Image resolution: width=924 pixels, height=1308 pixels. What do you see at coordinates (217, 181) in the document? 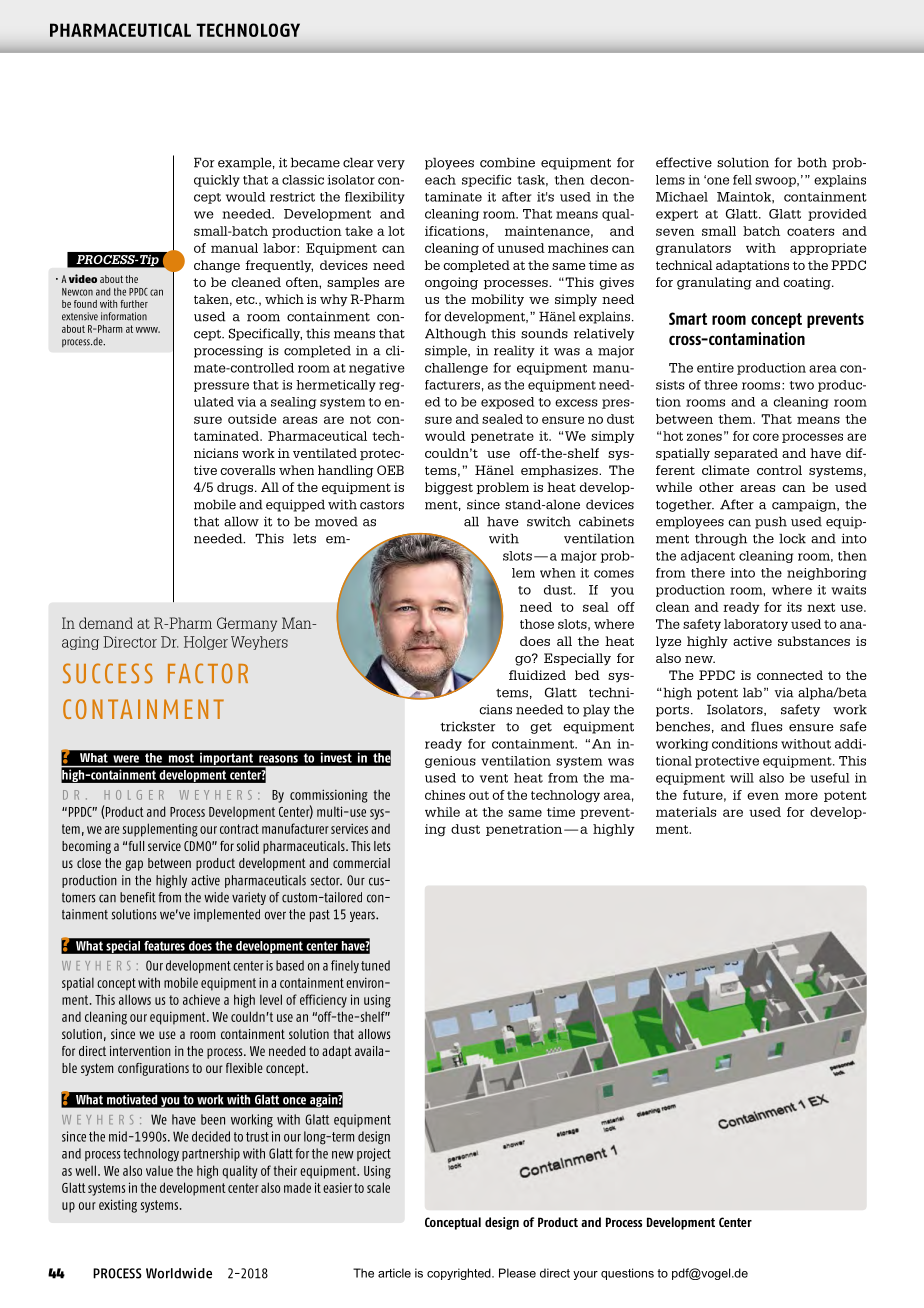
I see `quickly` at bounding box center [217, 181].
